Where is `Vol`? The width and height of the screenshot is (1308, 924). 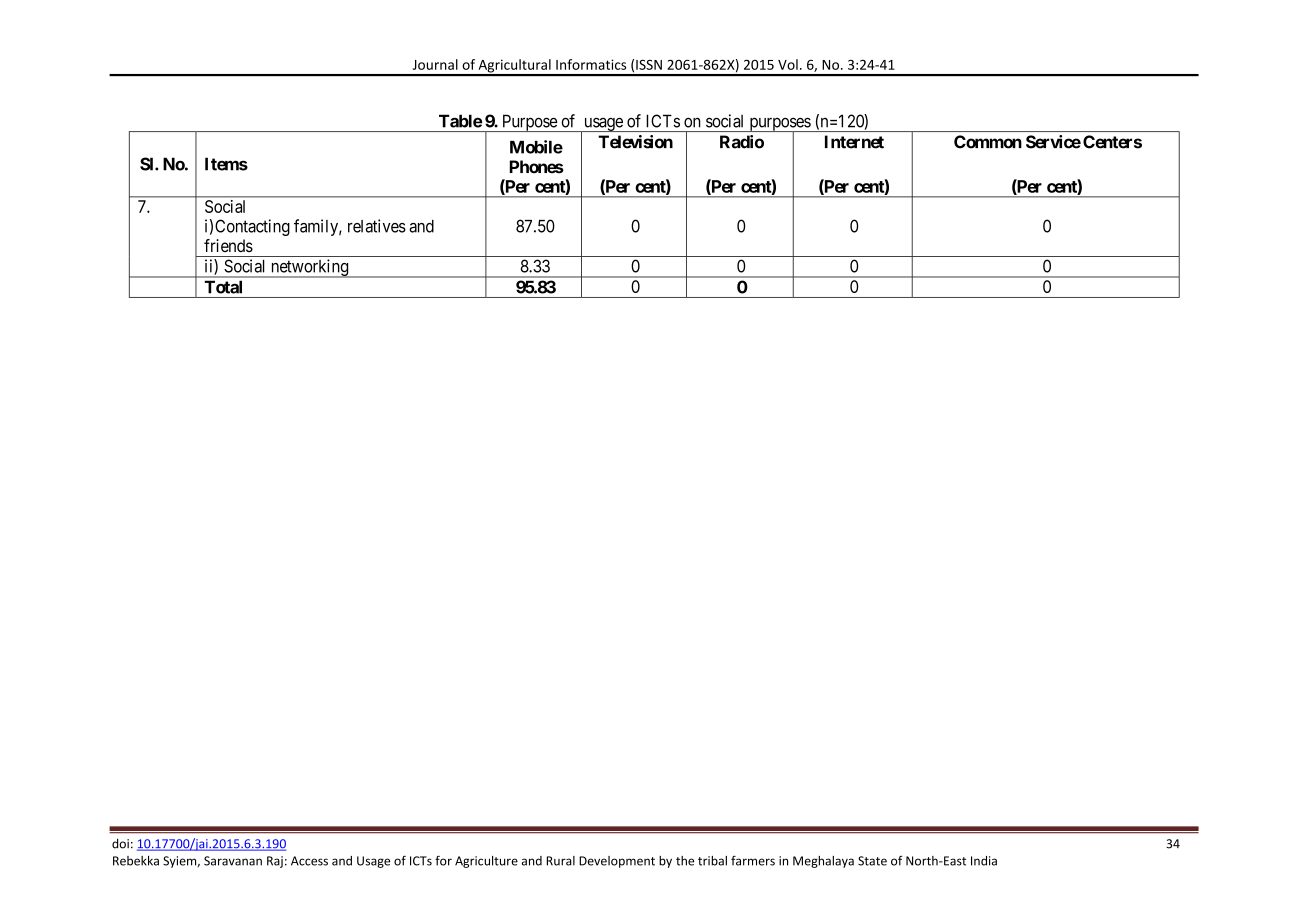
Vol is located at coordinates (788, 64).
